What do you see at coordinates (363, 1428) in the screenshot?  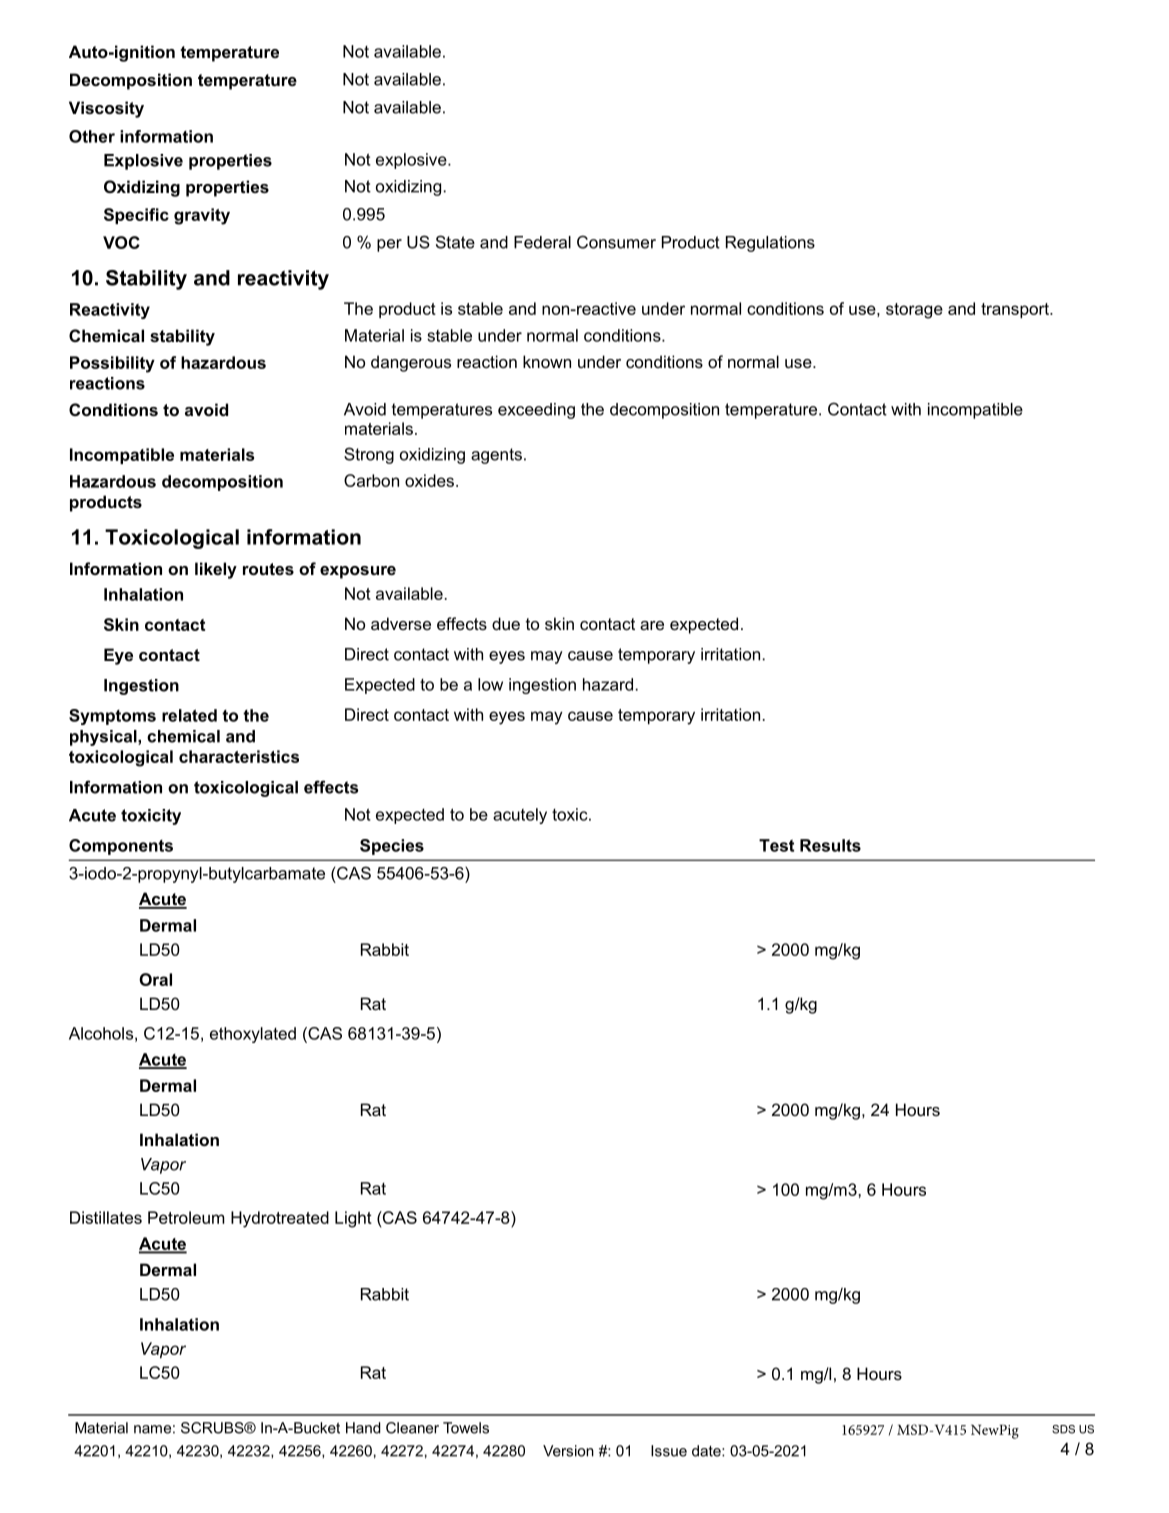 I see `Hand` at bounding box center [363, 1428].
